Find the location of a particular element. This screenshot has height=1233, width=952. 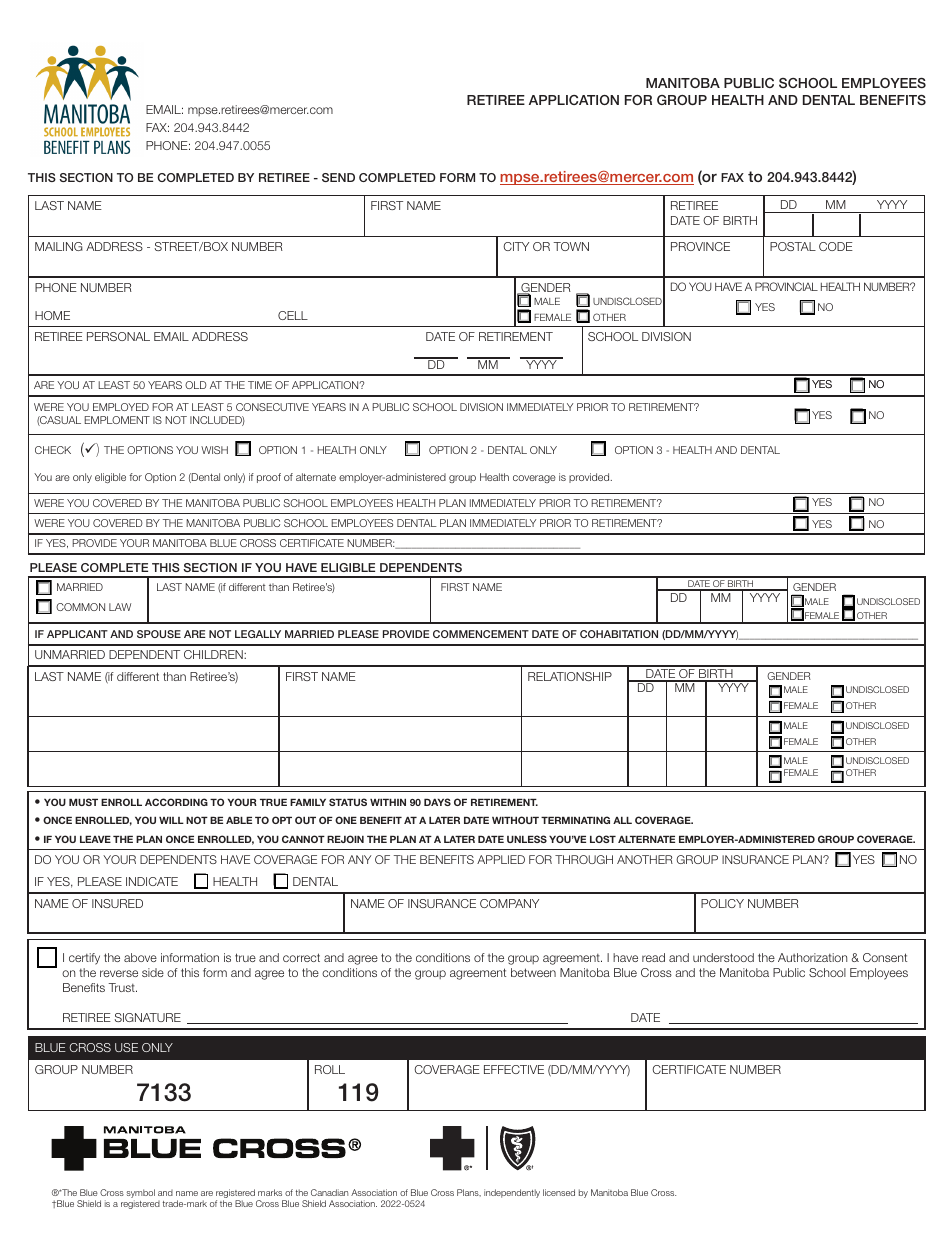

POSTAL is located at coordinates (793, 246).
